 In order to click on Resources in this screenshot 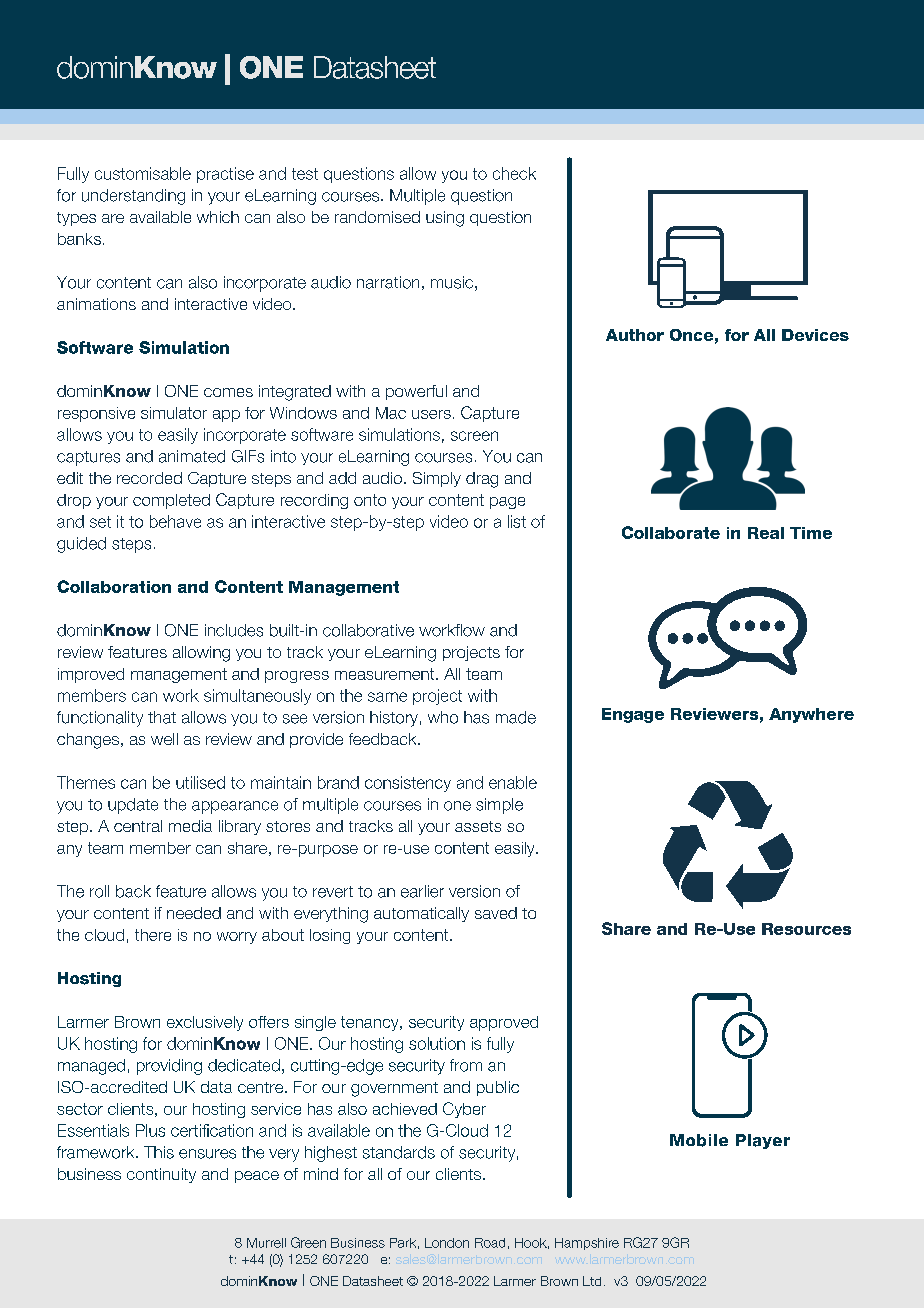, I will do `click(806, 929)`.
